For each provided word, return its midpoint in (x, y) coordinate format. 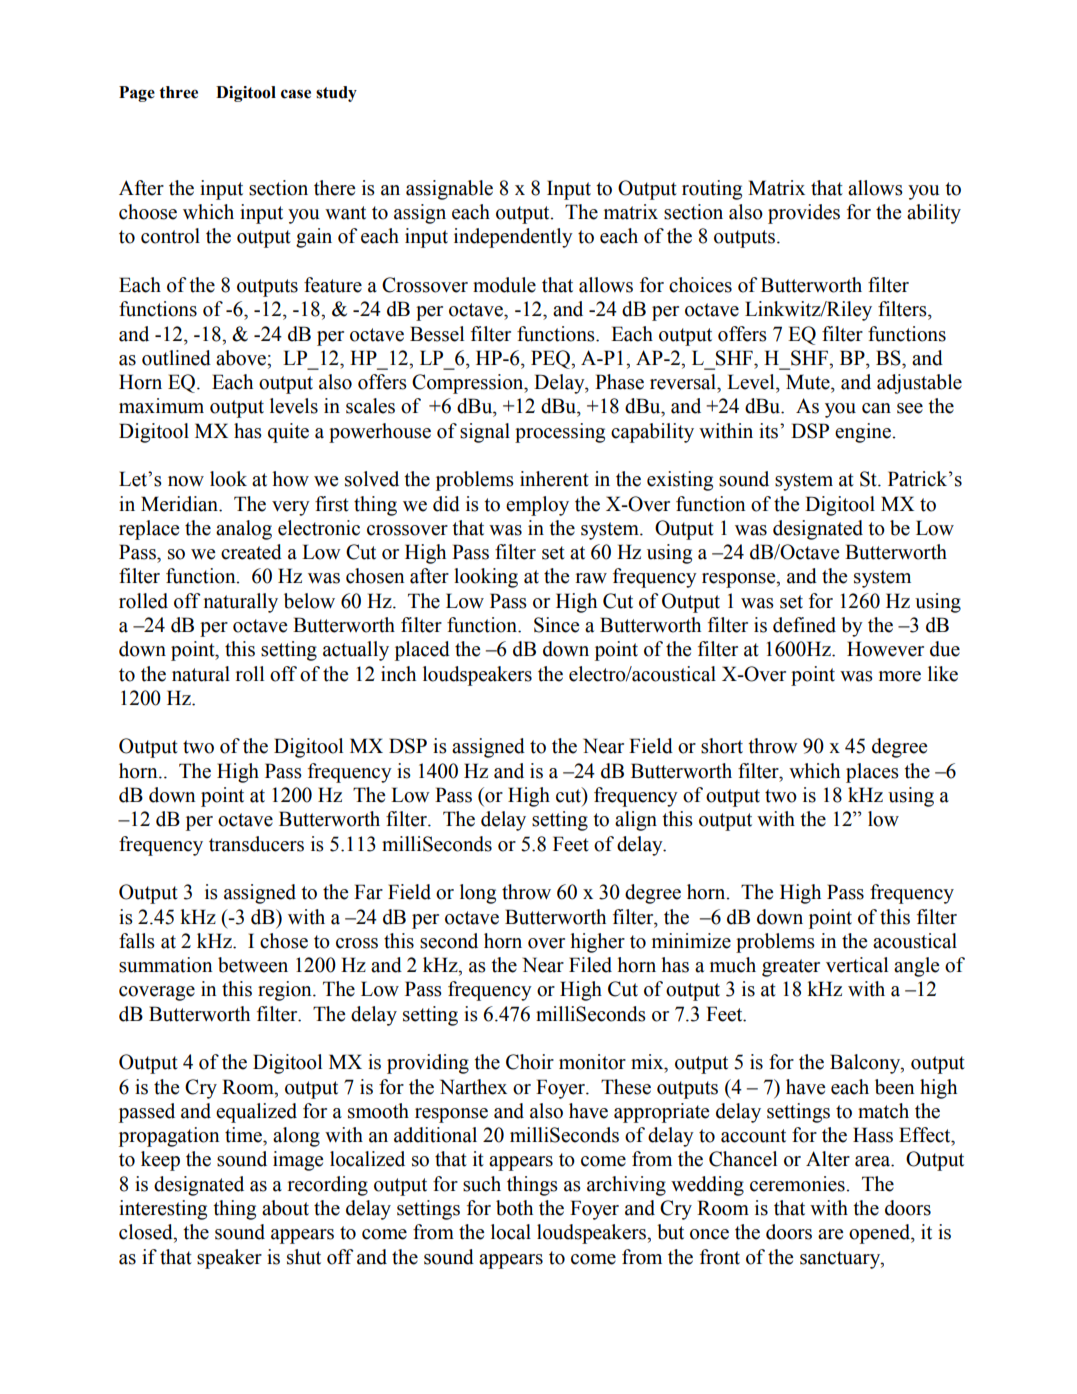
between (253, 965)
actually (356, 651)
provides (804, 214)
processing (560, 433)
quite (288, 433)
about (285, 1208)
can (876, 408)
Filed (590, 965)
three (178, 92)
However (885, 649)
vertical (857, 965)
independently (513, 238)
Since (556, 625)
